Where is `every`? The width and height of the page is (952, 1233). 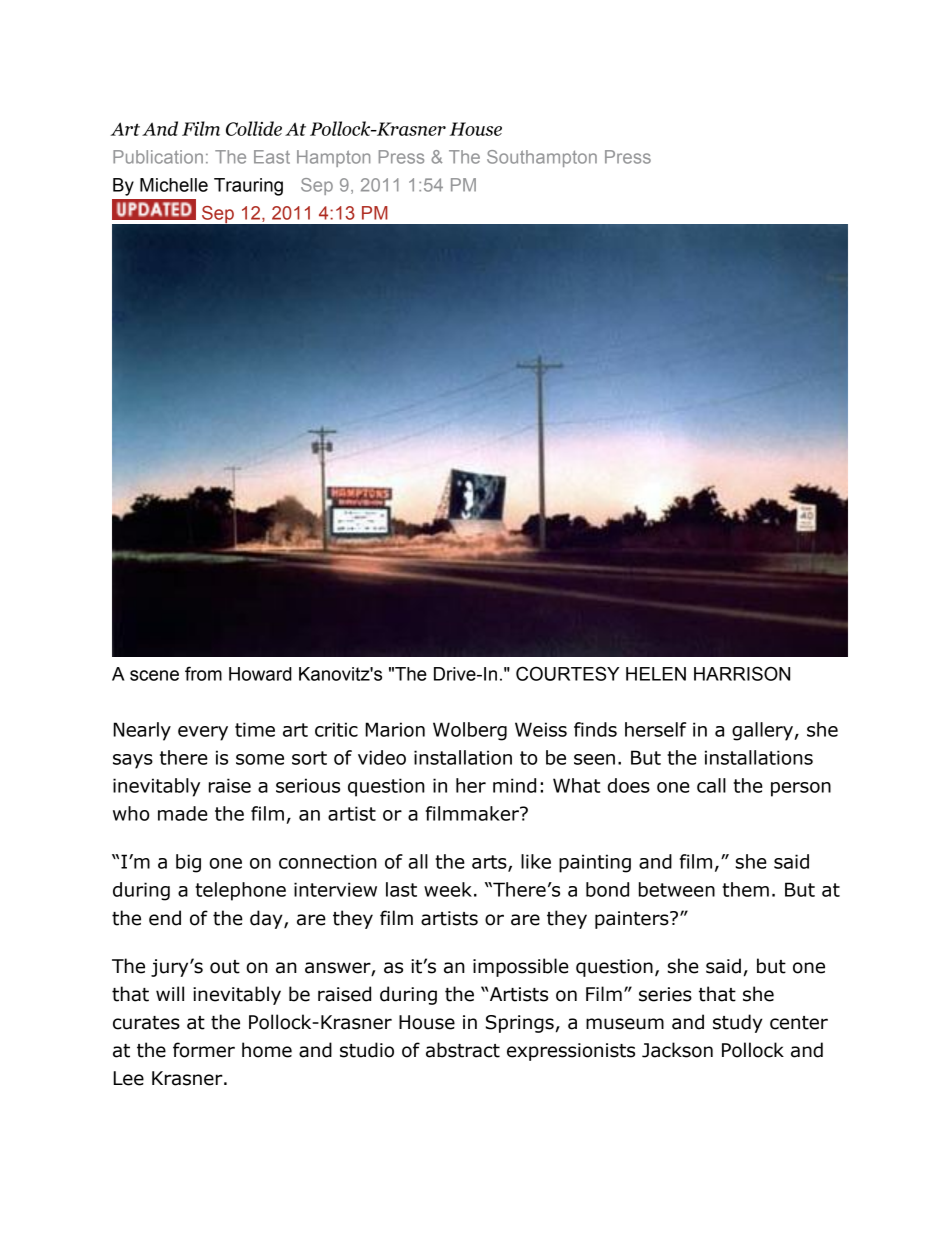
every is located at coordinates (203, 733).
